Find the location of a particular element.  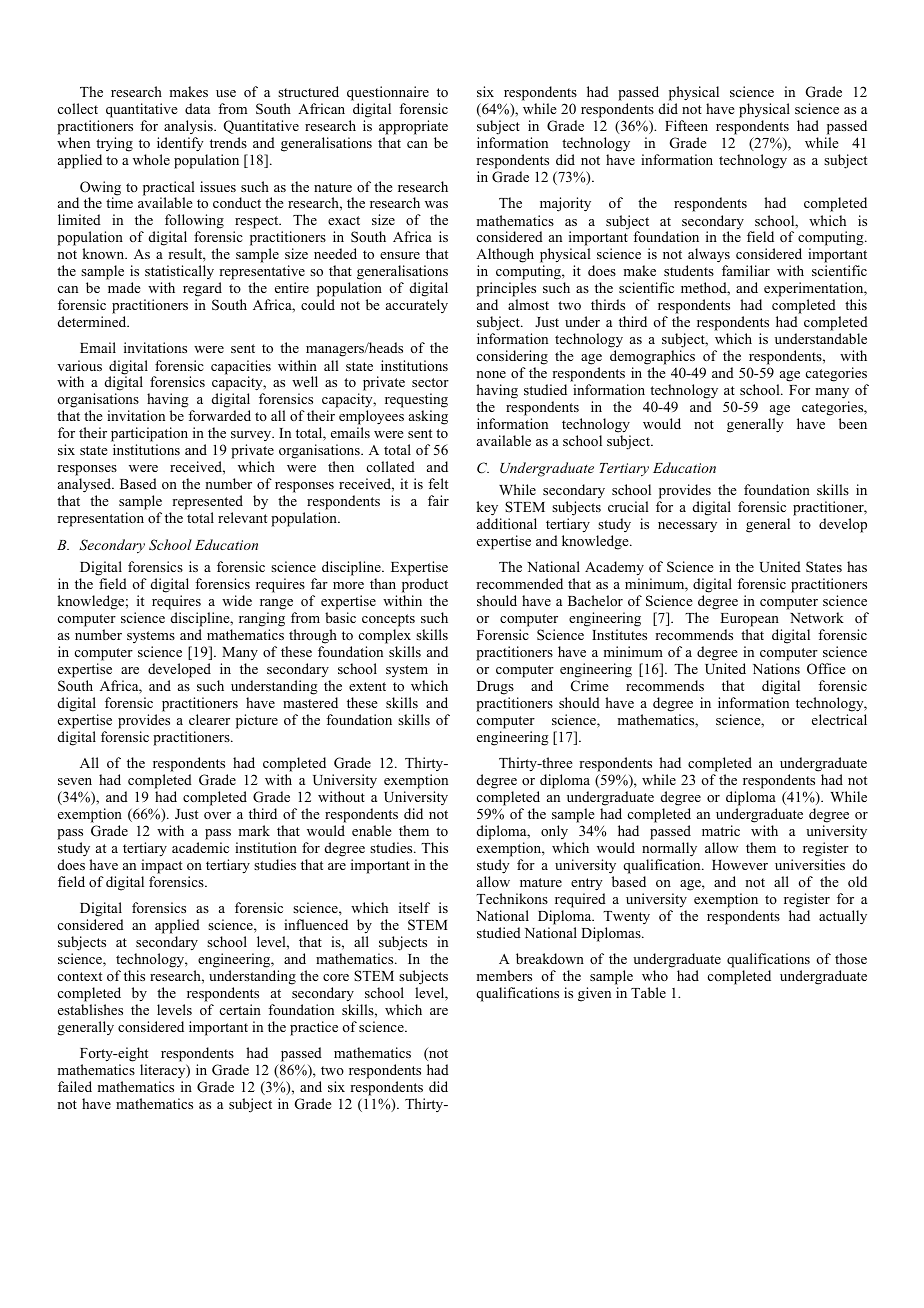

analysis is located at coordinates (189, 127).
